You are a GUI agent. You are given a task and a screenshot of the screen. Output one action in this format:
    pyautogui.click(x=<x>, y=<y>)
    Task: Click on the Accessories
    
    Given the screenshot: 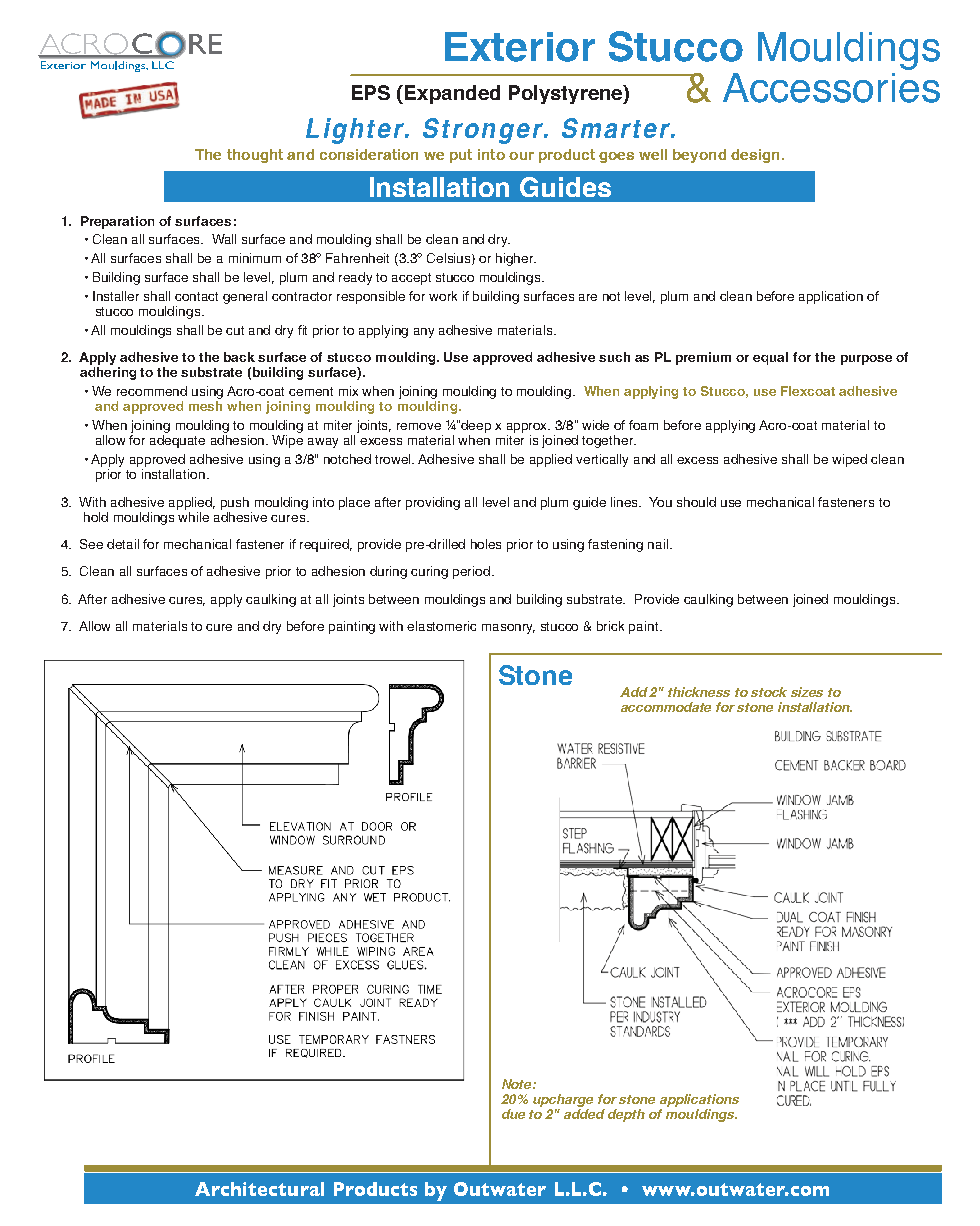 What is the action you would take?
    pyautogui.click(x=831, y=88)
